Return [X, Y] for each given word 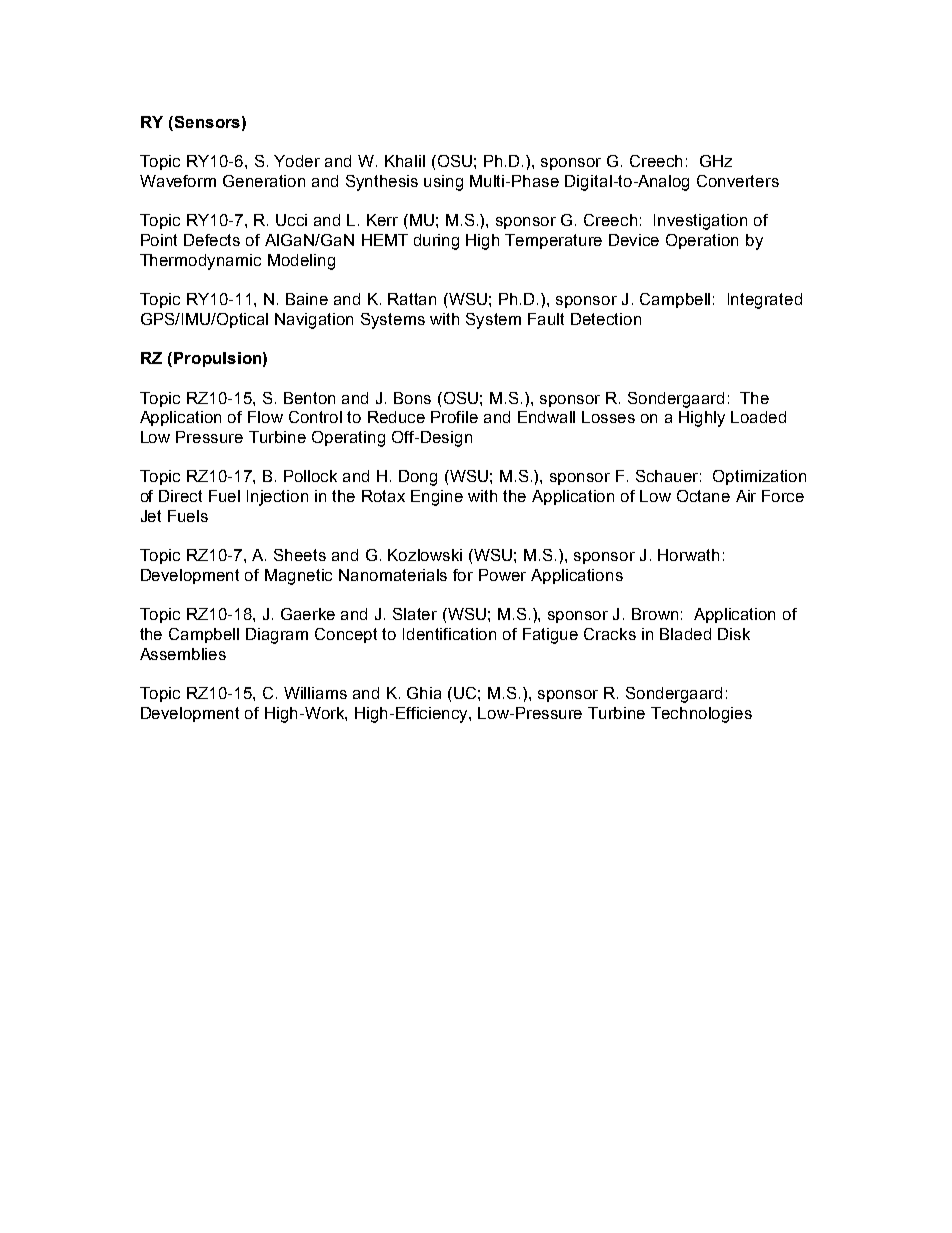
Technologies [701, 715]
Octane [703, 496]
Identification [449, 634]
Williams [315, 693]
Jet [151, 516]
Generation [264, 181]
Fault [546, 319]
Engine [437, 498]
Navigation [314, 321]
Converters [738, 181]
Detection [606, 319]
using [443, 183]
